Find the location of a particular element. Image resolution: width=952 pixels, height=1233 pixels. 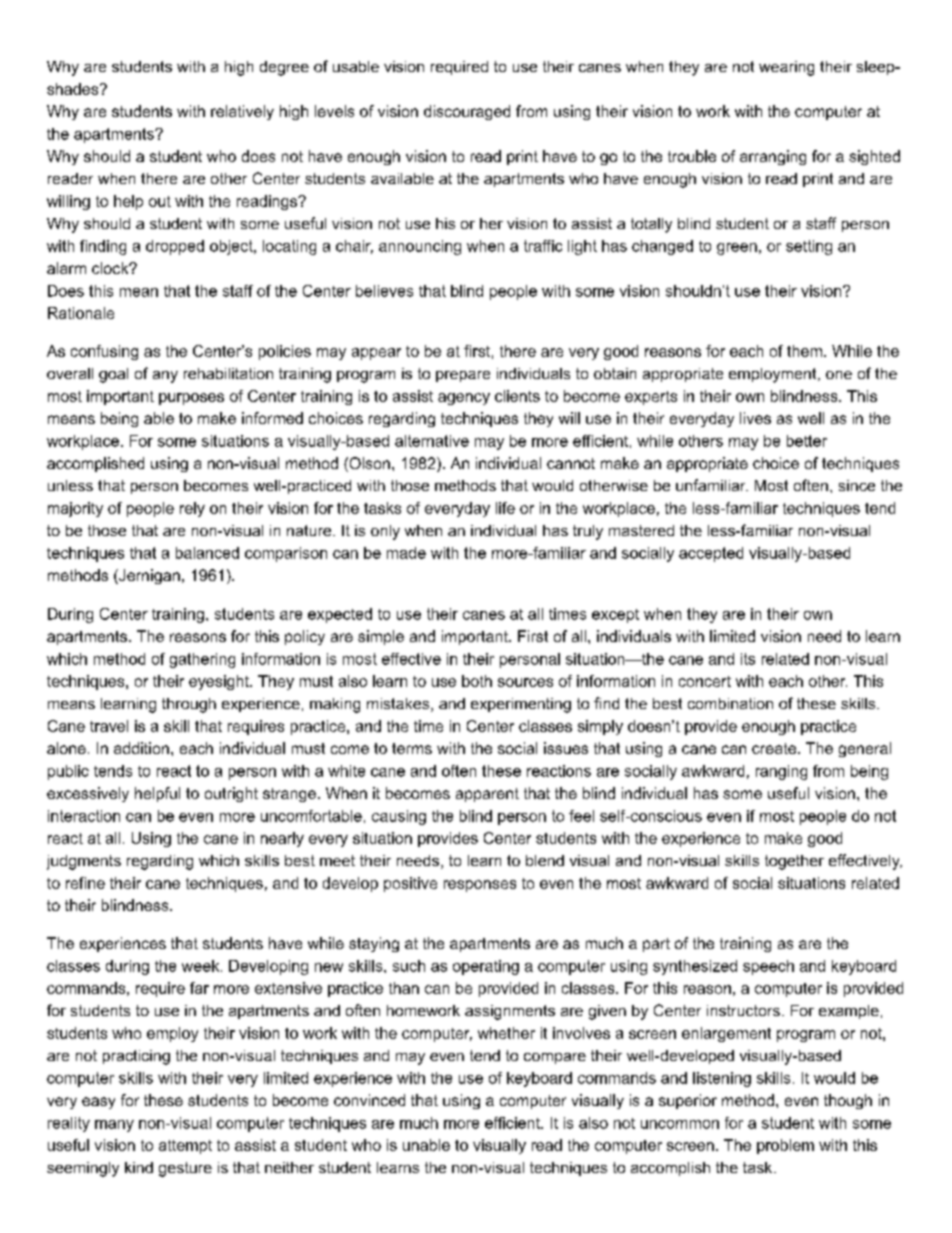

discouraged is located at coordinates (467, 112).
